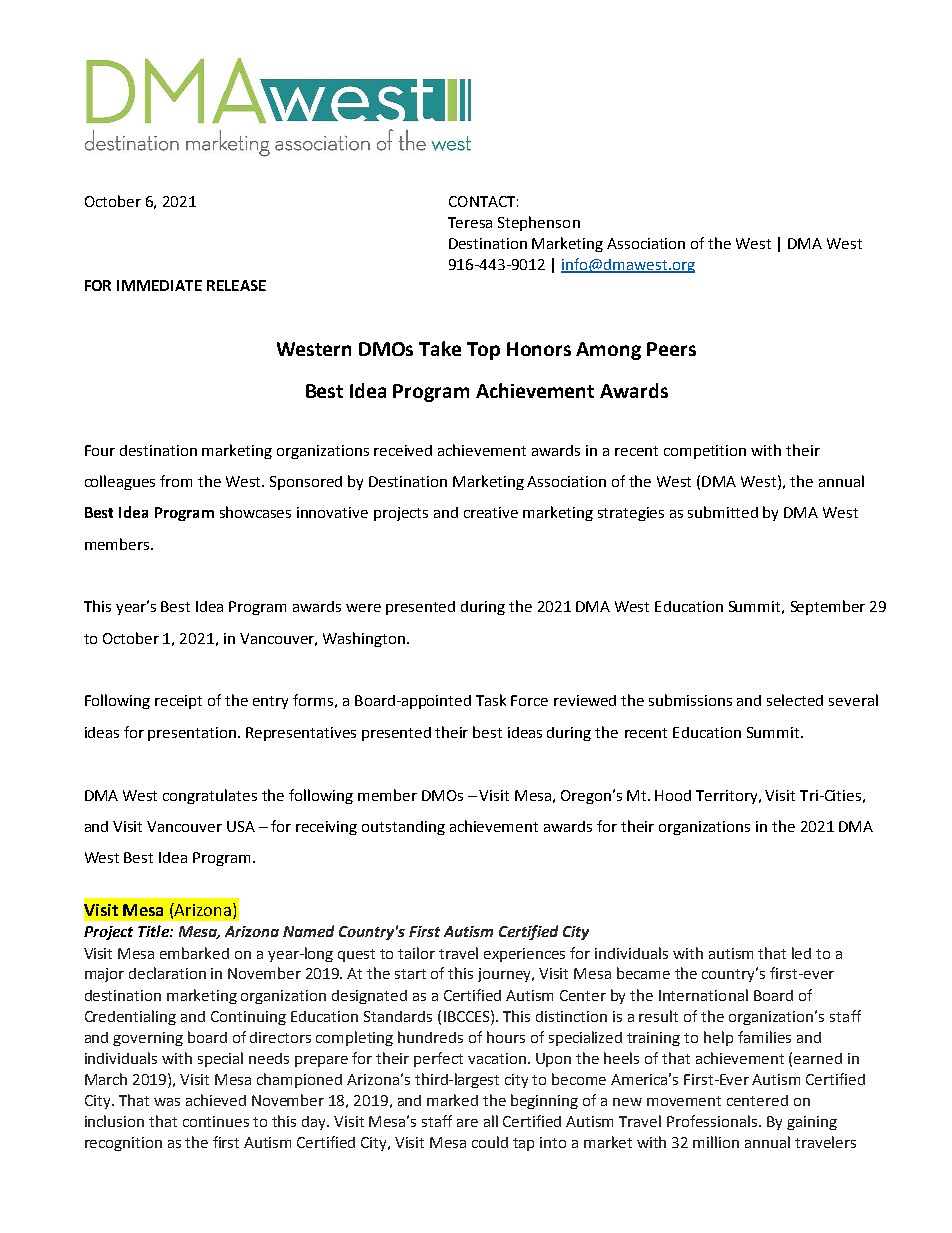 The height and width of the screenshot is (1233, 952). Describe the element at coordinates (470, 222) in the screenshot. I see `Teresa` at that location.
